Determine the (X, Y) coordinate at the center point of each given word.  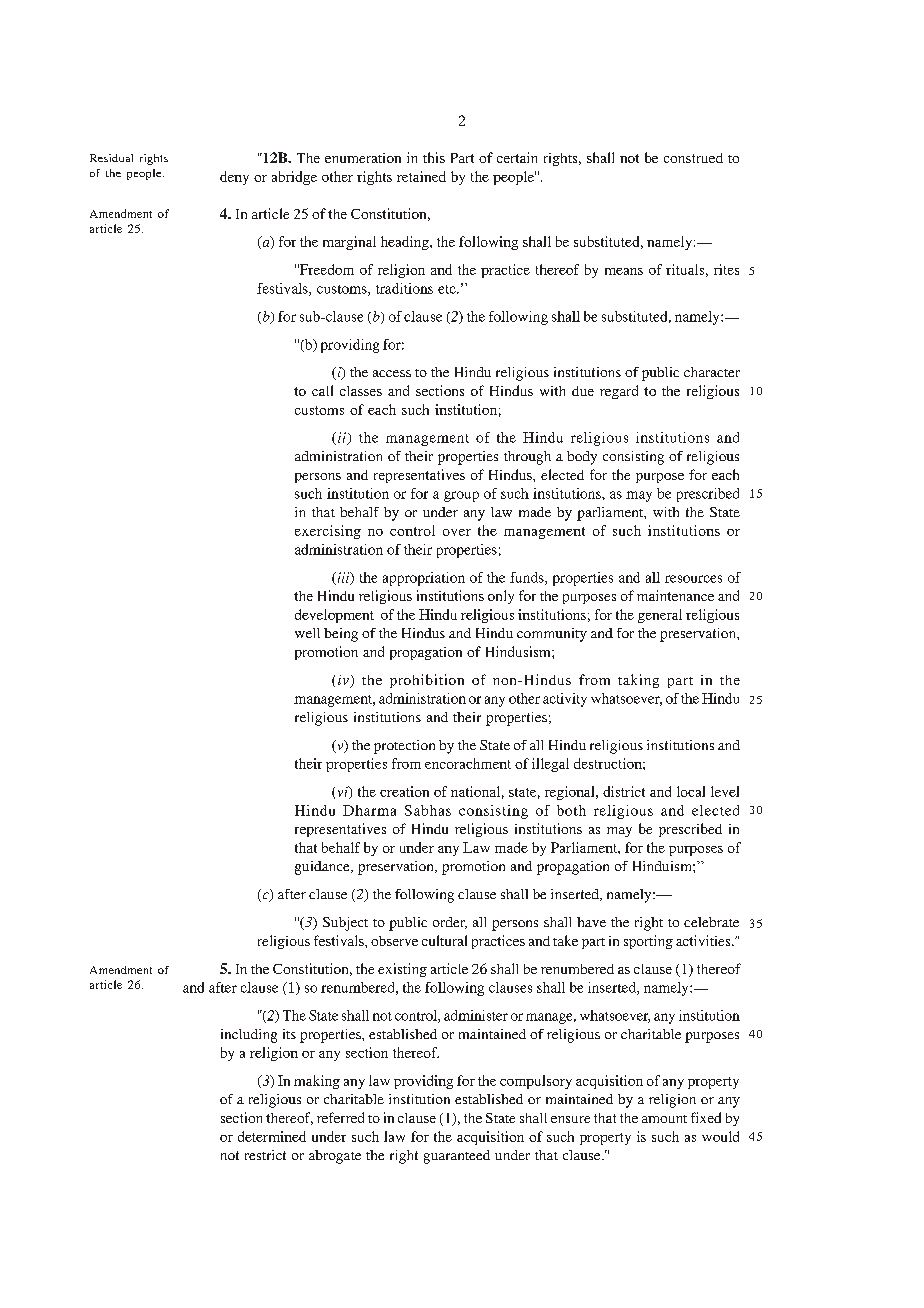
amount (664, 1119)
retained (421, 176)
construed (693, 158)
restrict (265, 1155)
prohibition (427, 681)
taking (638, 681)
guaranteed (457, 1157)
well (307, 633)
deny (234, 178)
